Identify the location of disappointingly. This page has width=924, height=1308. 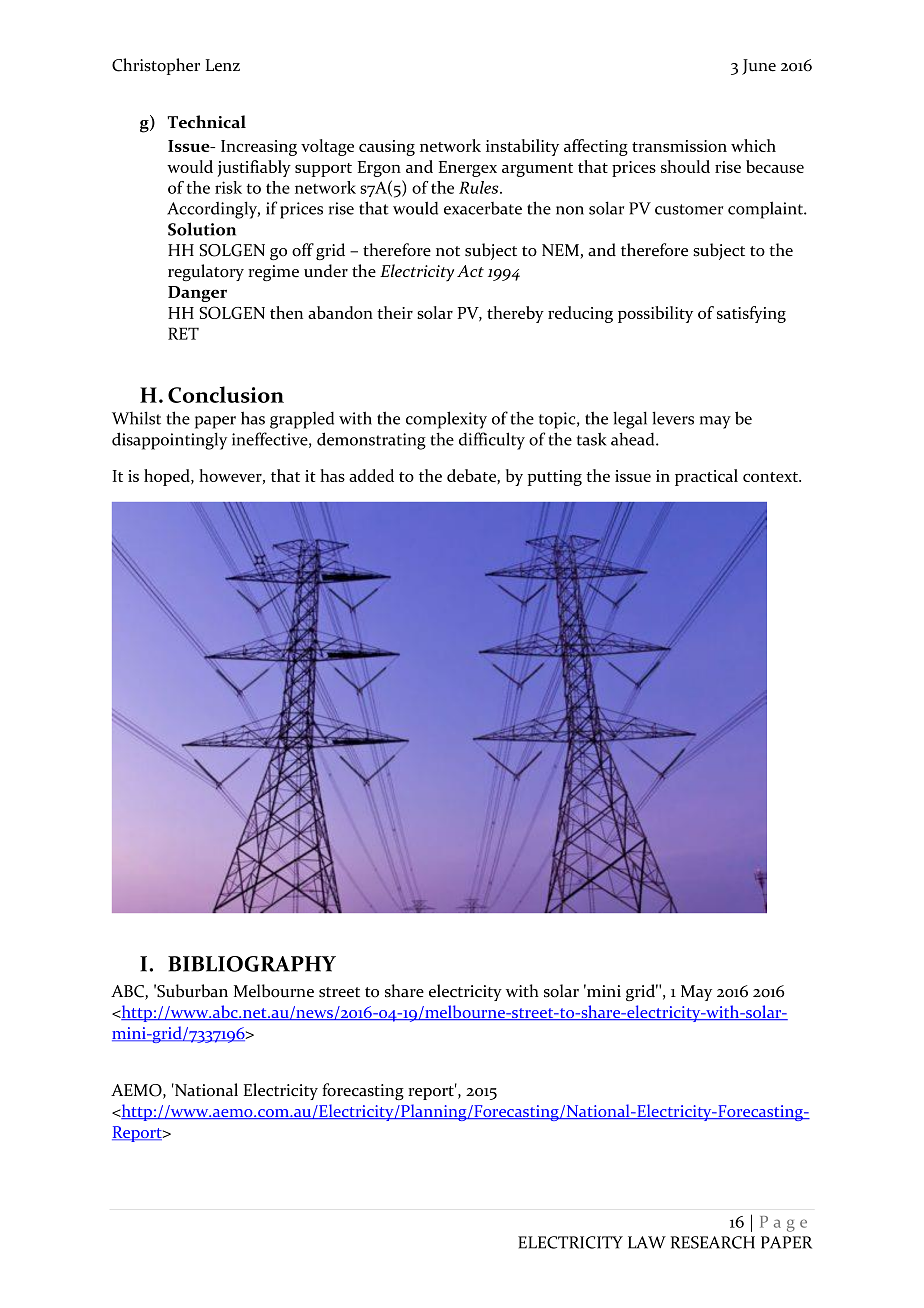
(169, 441).
